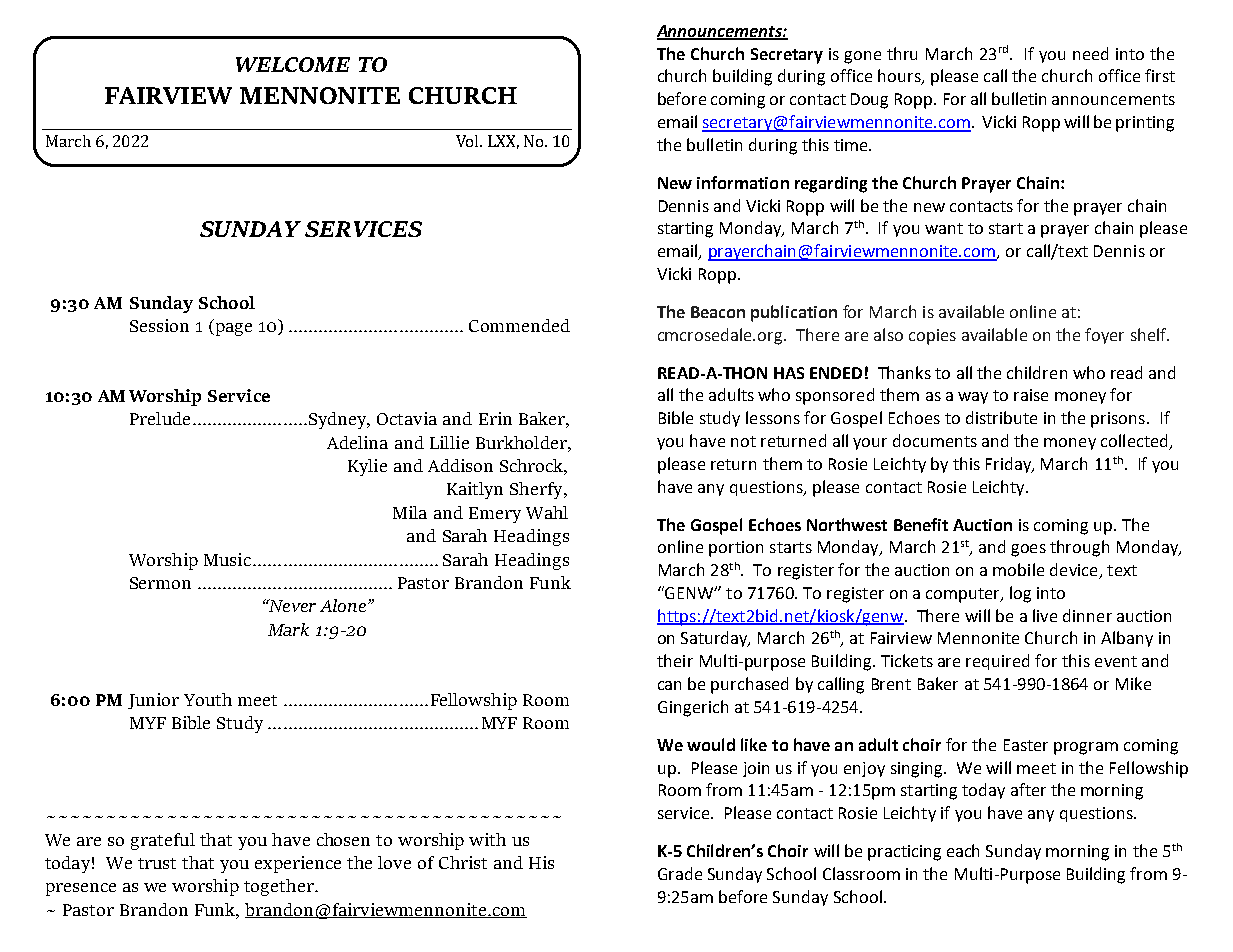  What do you see at coordinates (232, 329) in the page?
I see `page` at bounding box center [232, 329].
